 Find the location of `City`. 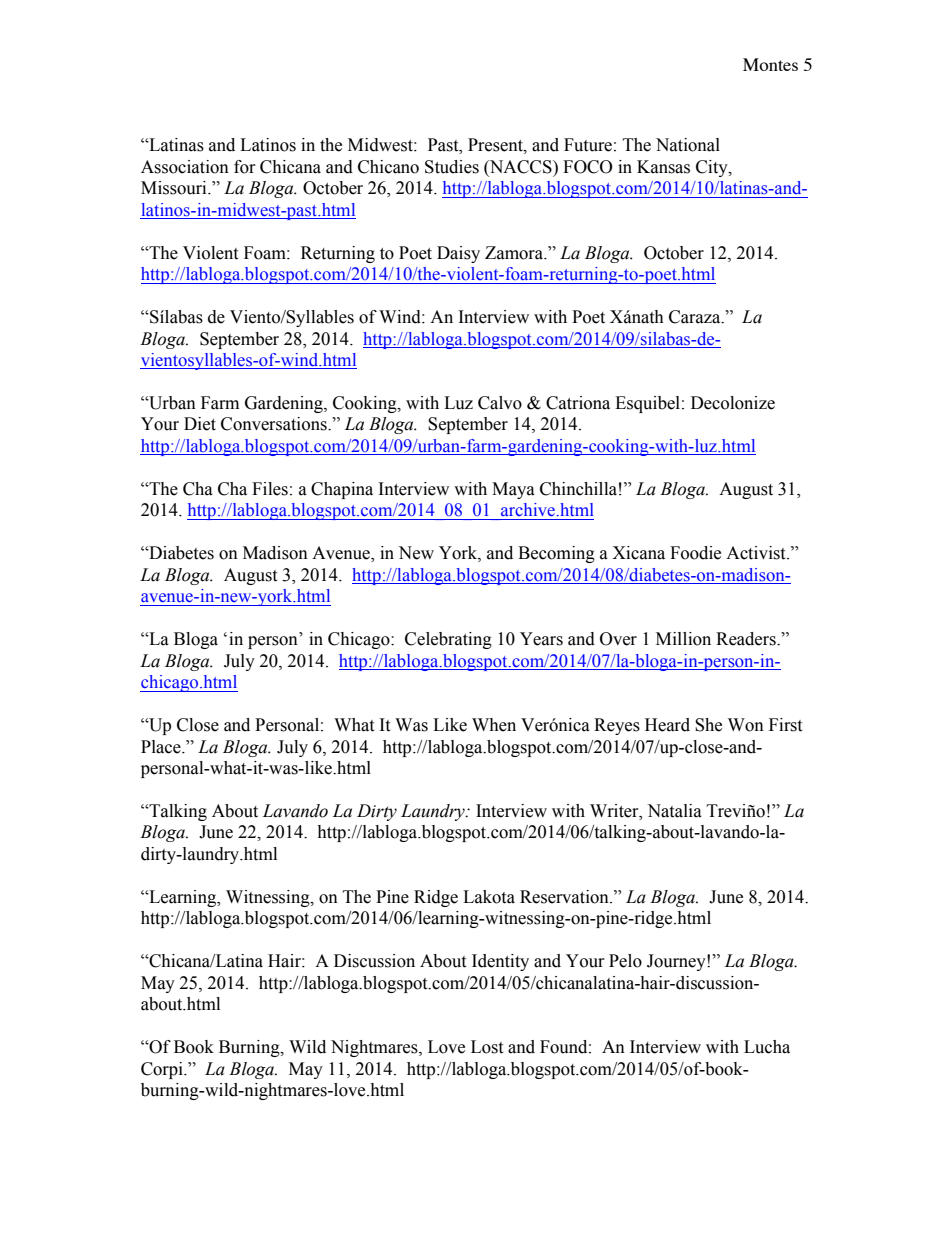

City is located at coordinates (713, 168).
